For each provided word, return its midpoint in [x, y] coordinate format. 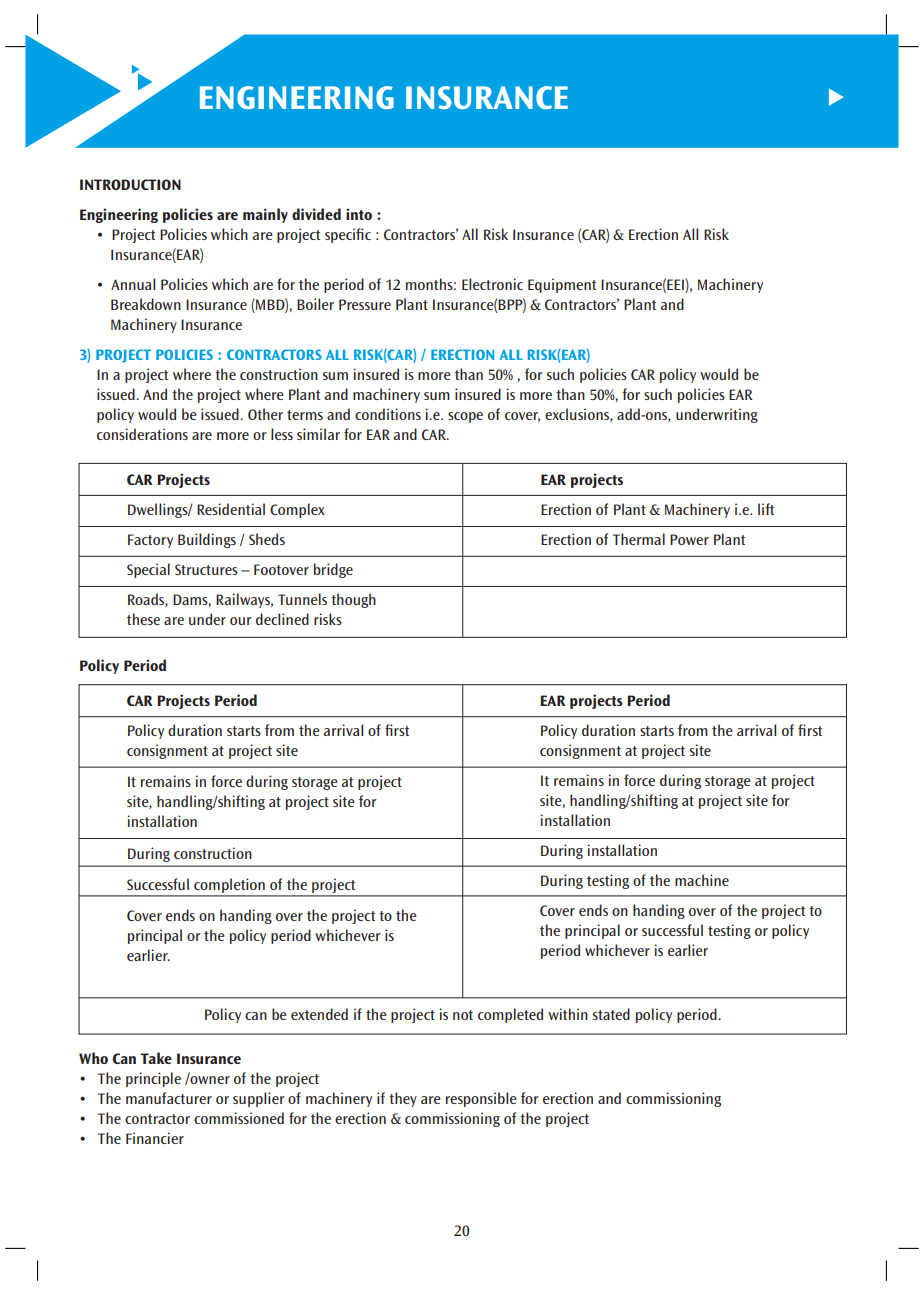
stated [611, 1014]
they [403, 1099]
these [143, 619]
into [359, 214]
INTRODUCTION [130, 184]
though [353, 600]
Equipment [562, 285]
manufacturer [169, 1098]
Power [689, 539]
